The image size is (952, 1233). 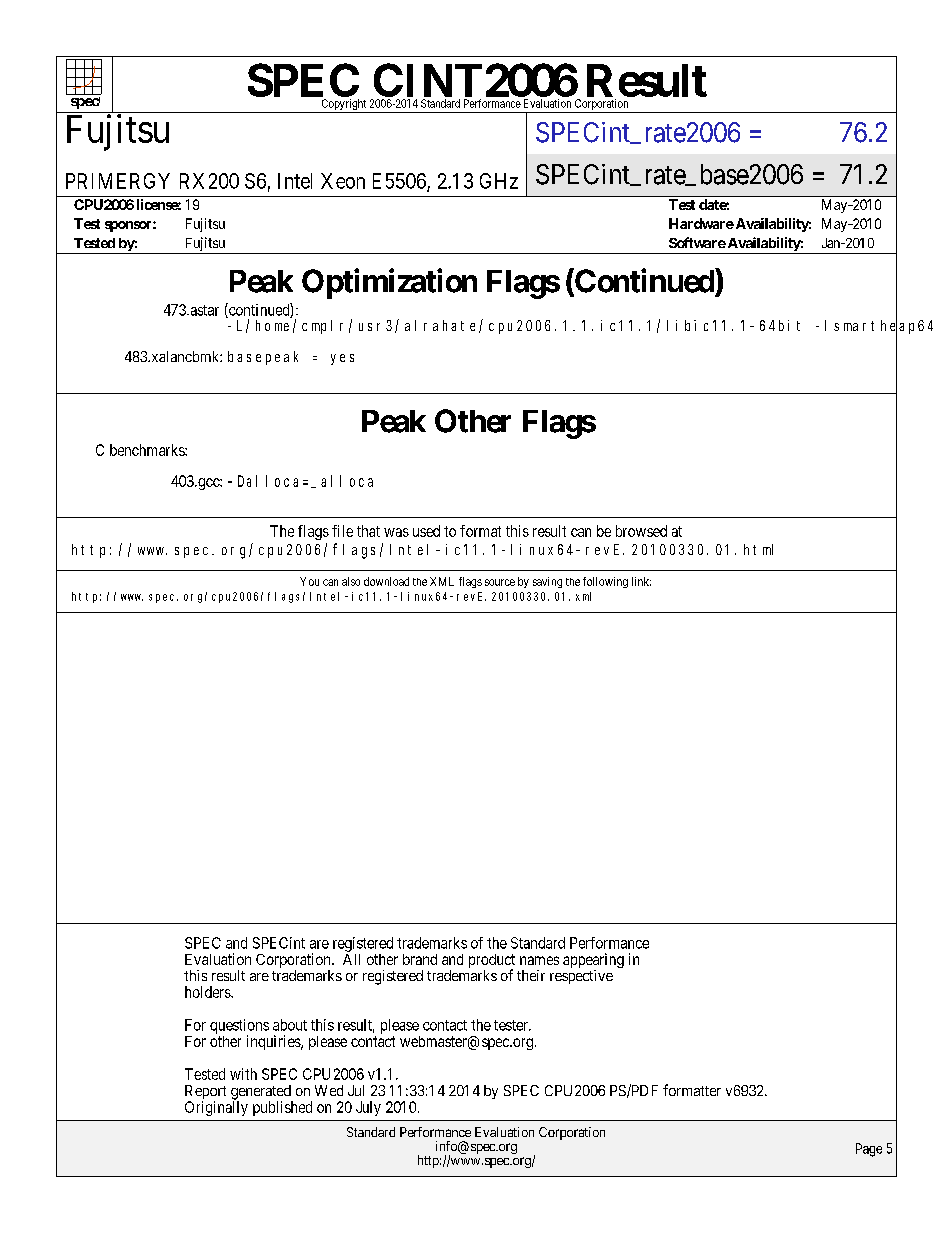 I want to click on link, so click(x=641, y=581).
